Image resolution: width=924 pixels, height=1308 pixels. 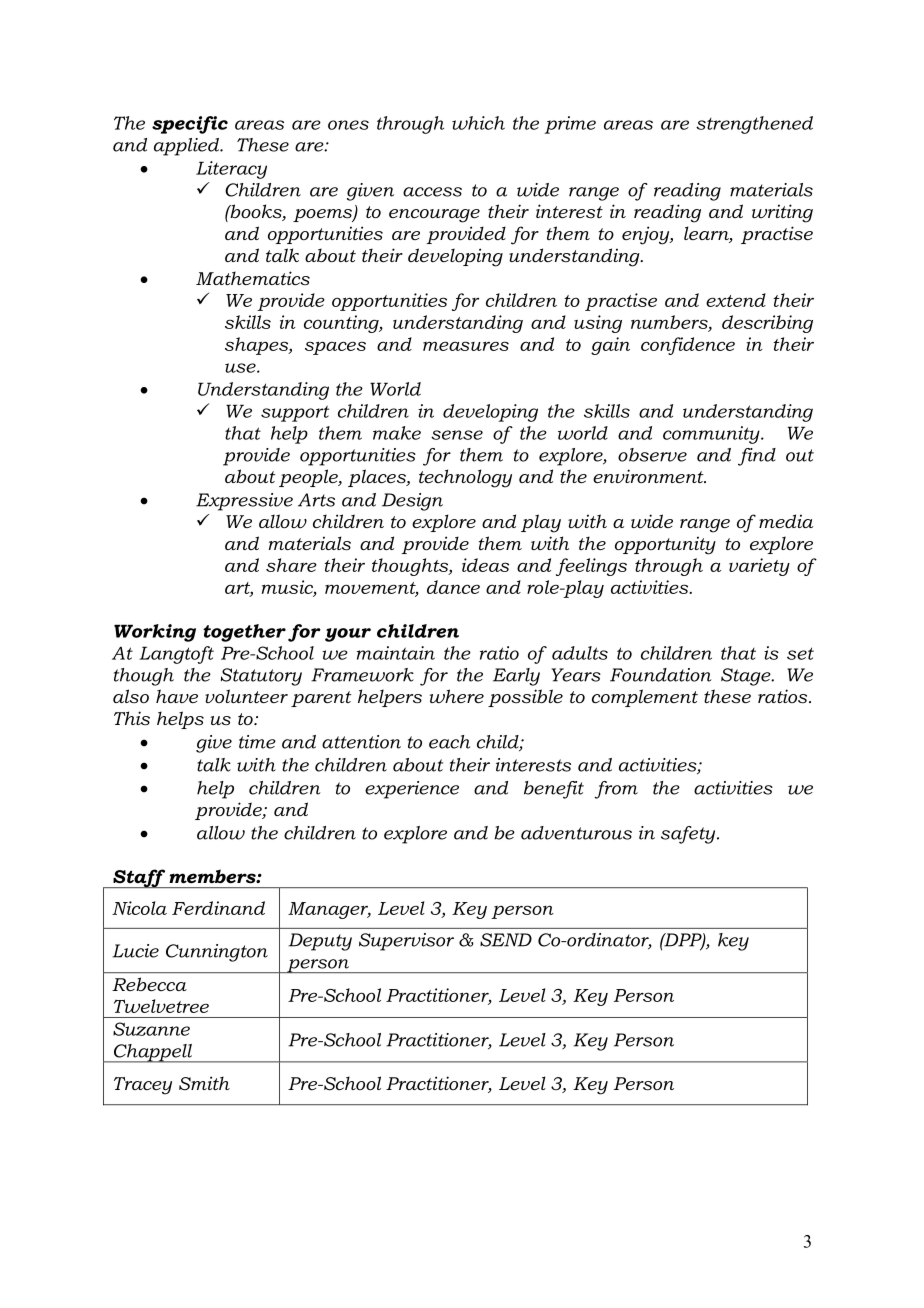 What do you see at coordinates (759, 567) in the screenshot?
I see `variety` at bounding box center [759, 567].
